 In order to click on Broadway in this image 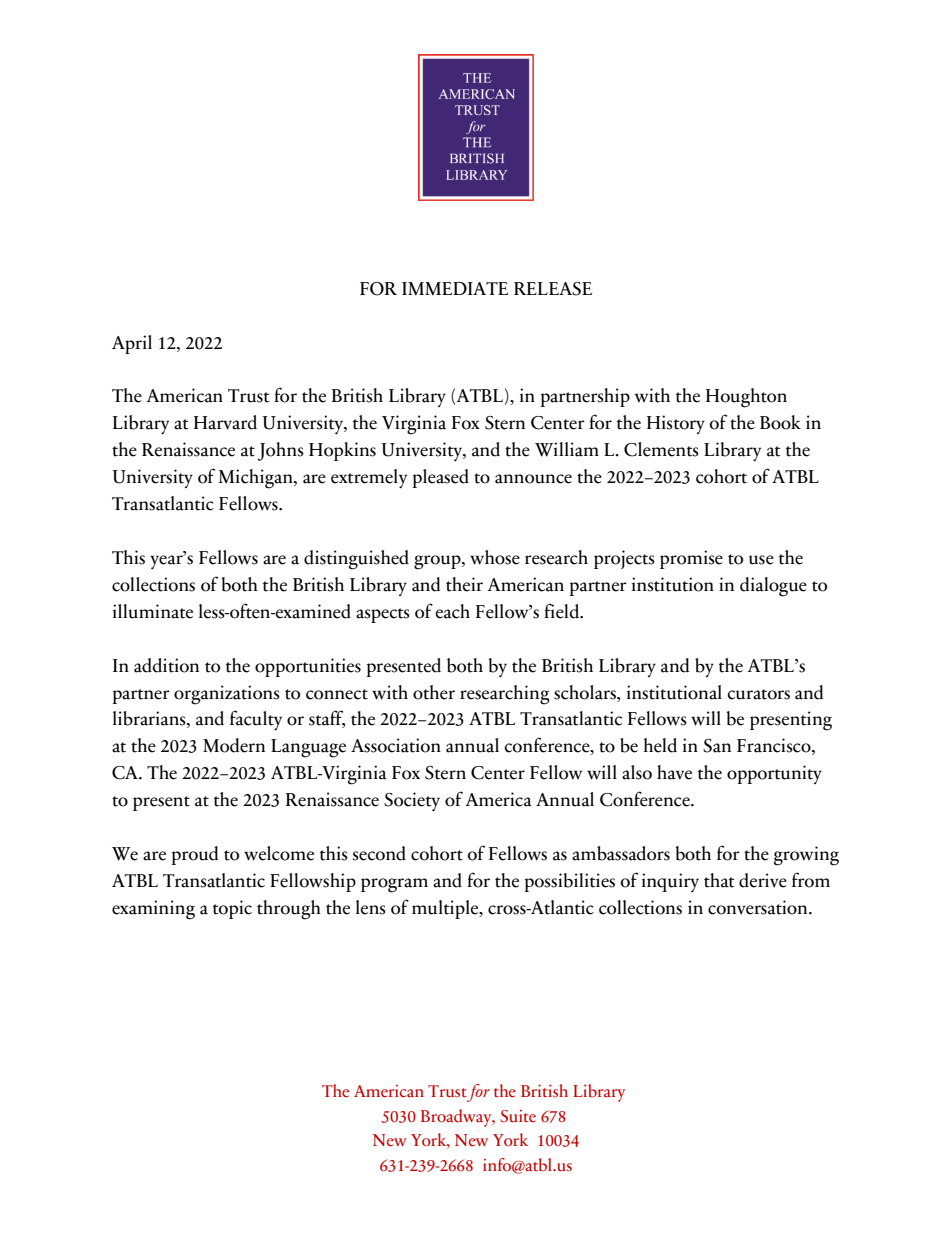, I will do `click(457, 1118)`.
